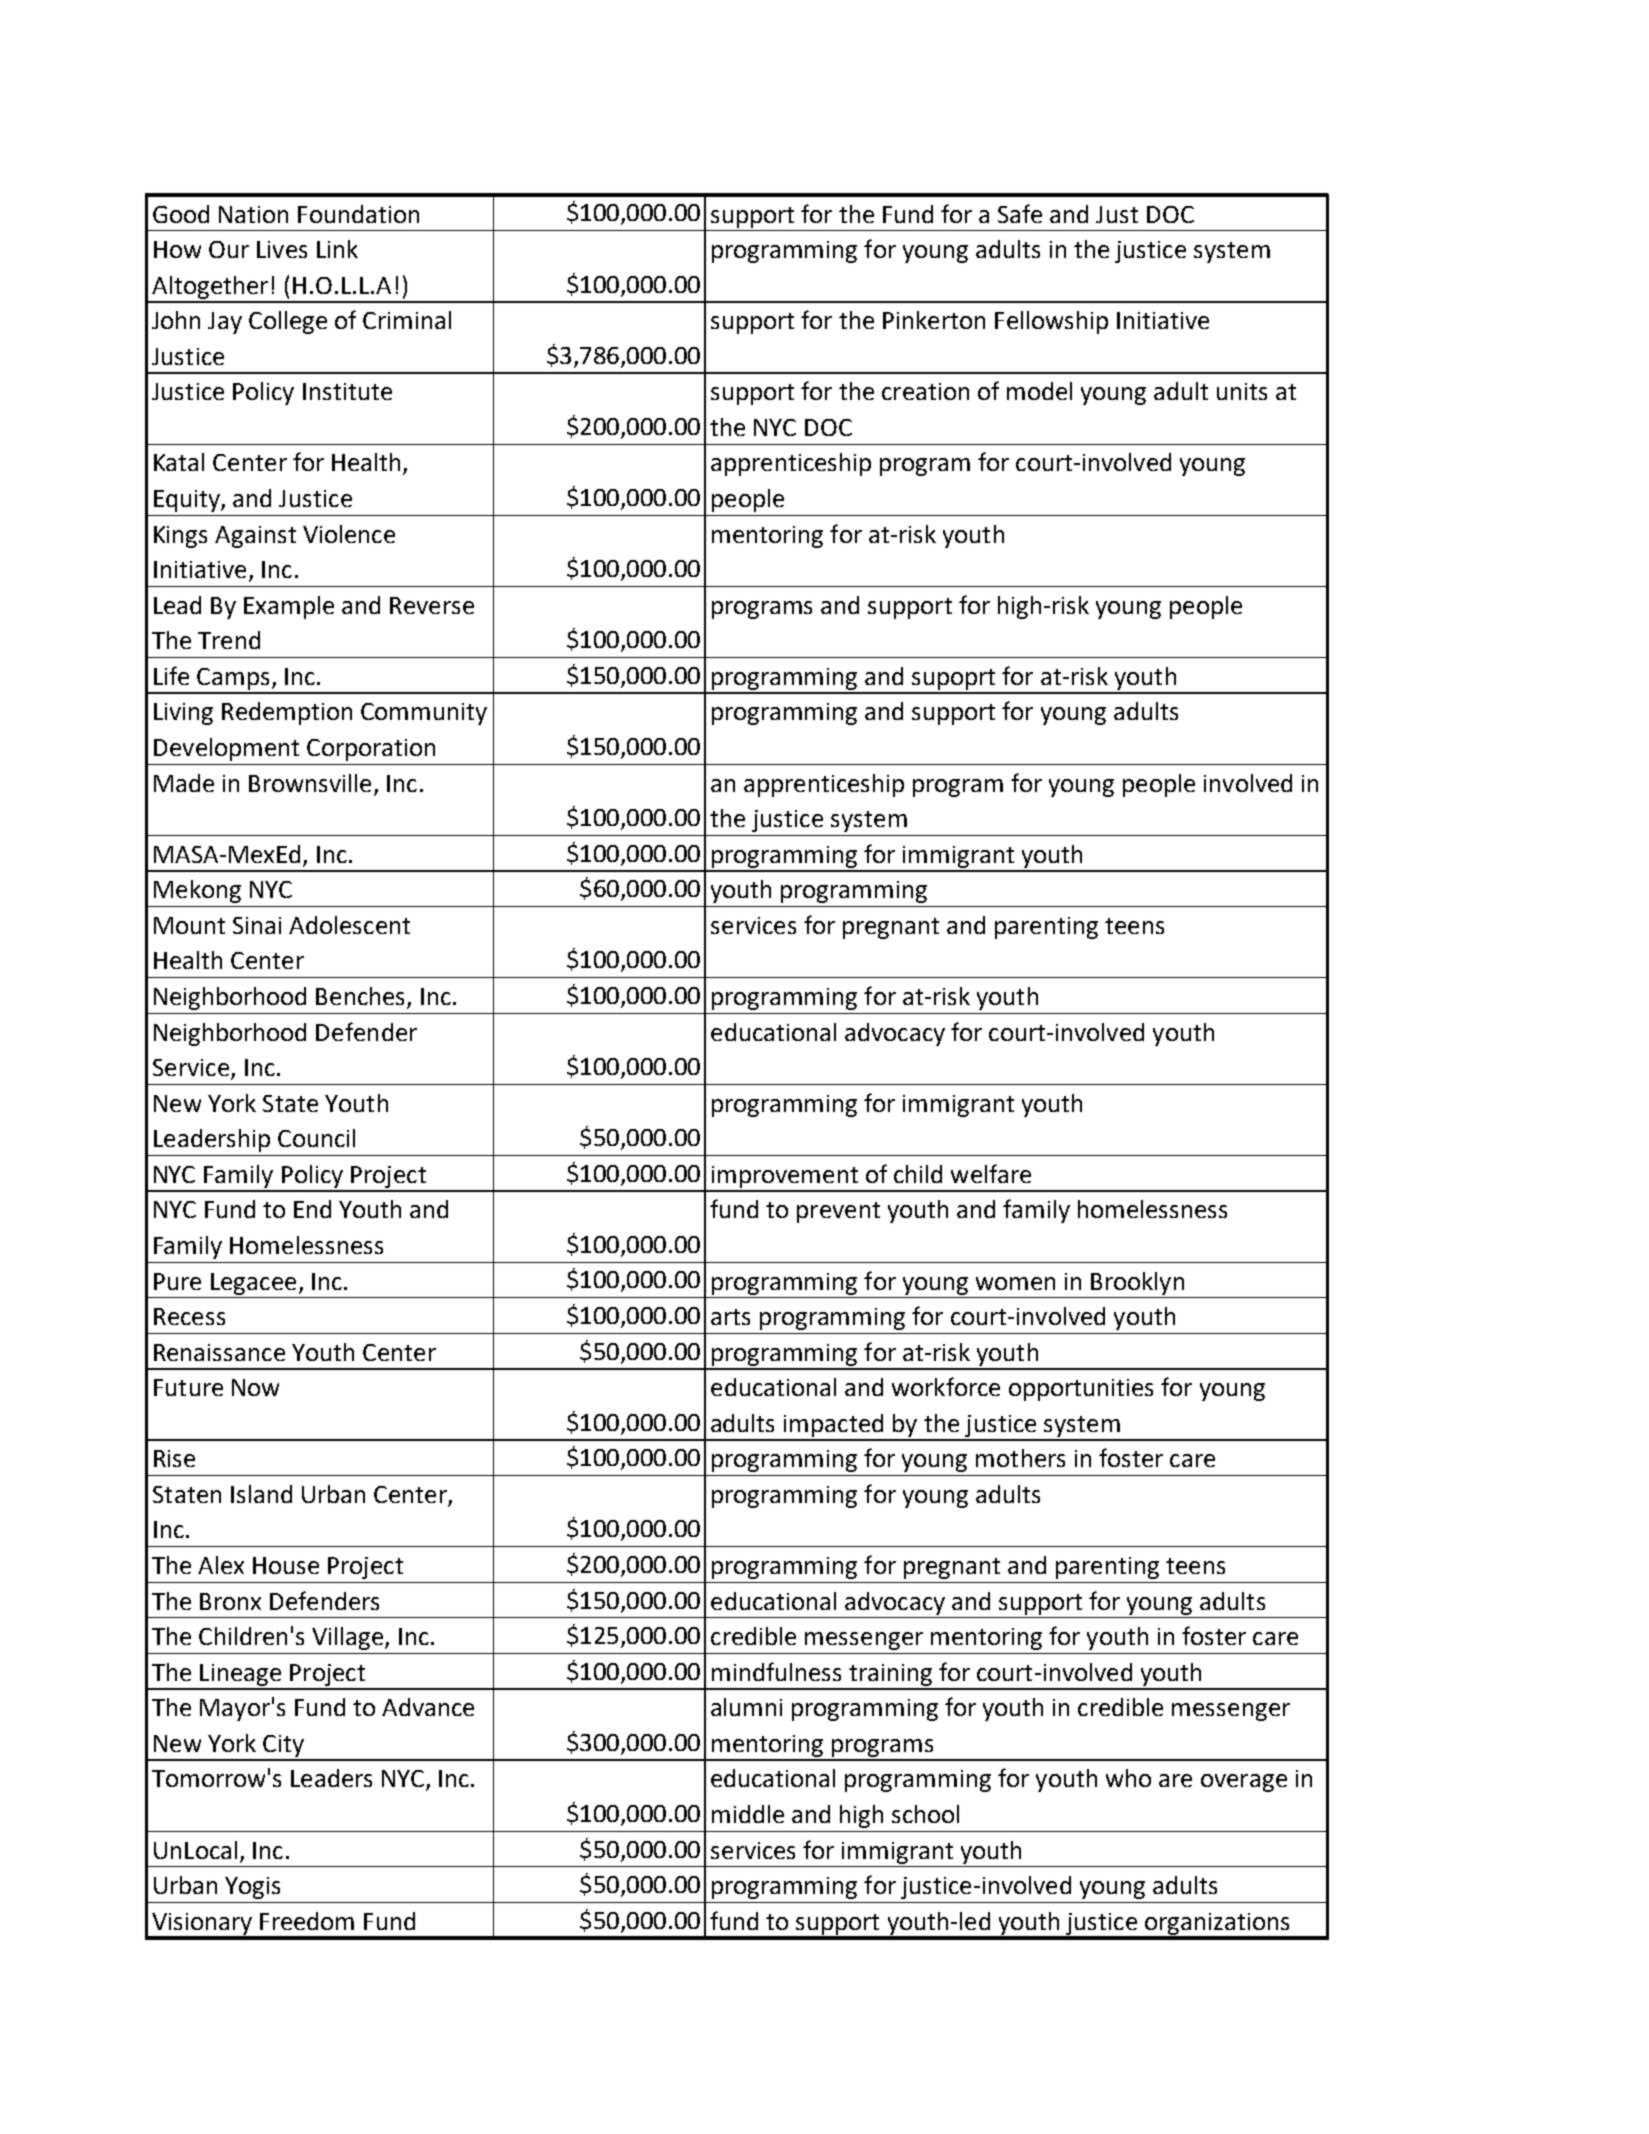 This screenshot has width=1649, height=2134. Describe the element at coordinates (991, 1173) in the screenshot. I see `welfare` at that location.
